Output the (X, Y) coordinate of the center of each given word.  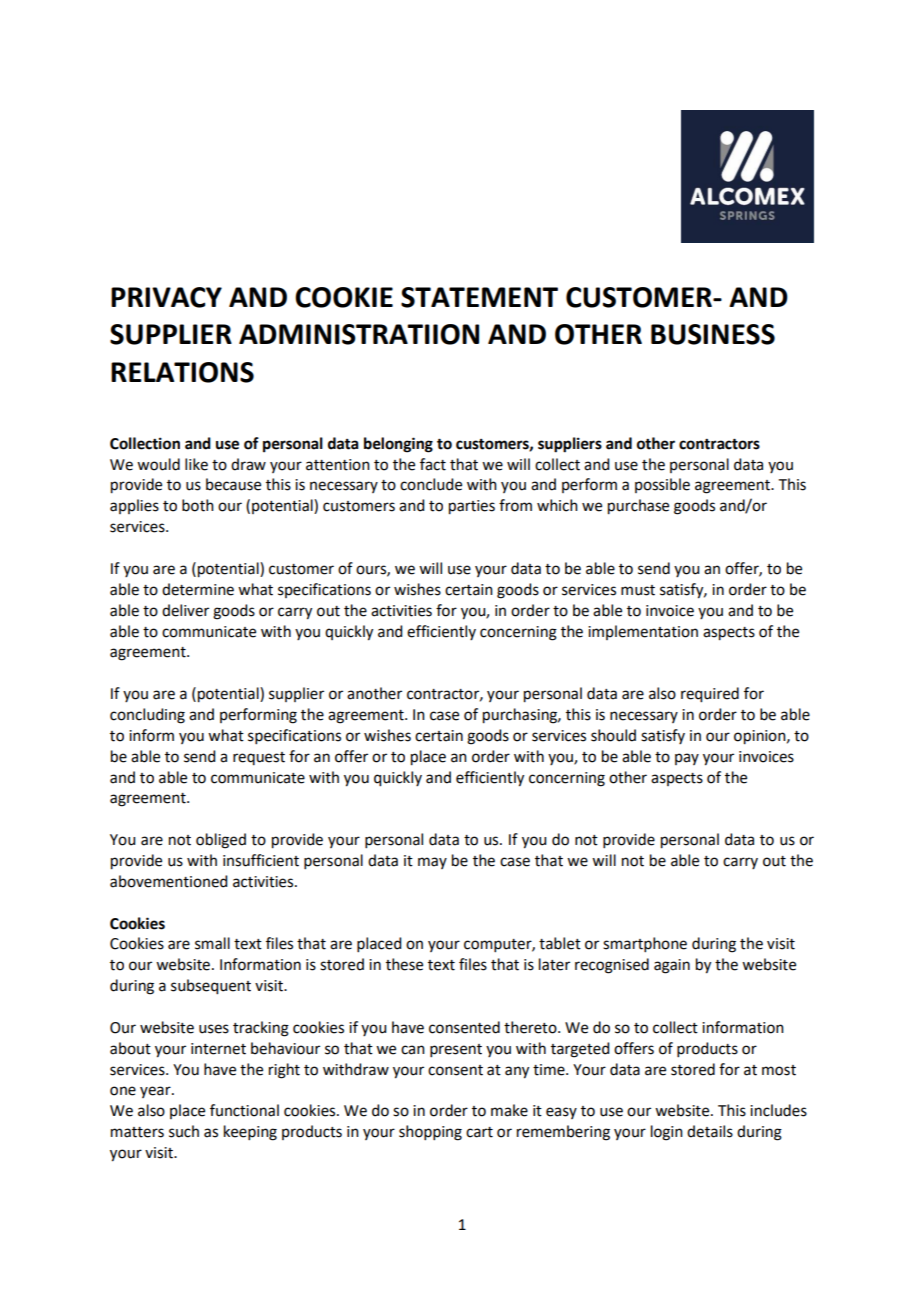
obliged (221, 841)
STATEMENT (479, 297)
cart (479, 1132)
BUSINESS (713, 334)
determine (198, 589)
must (638, 590)
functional (244, 1110)
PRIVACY (166, 297)
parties (472, 507)
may (432, 863)
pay (687, 759)
